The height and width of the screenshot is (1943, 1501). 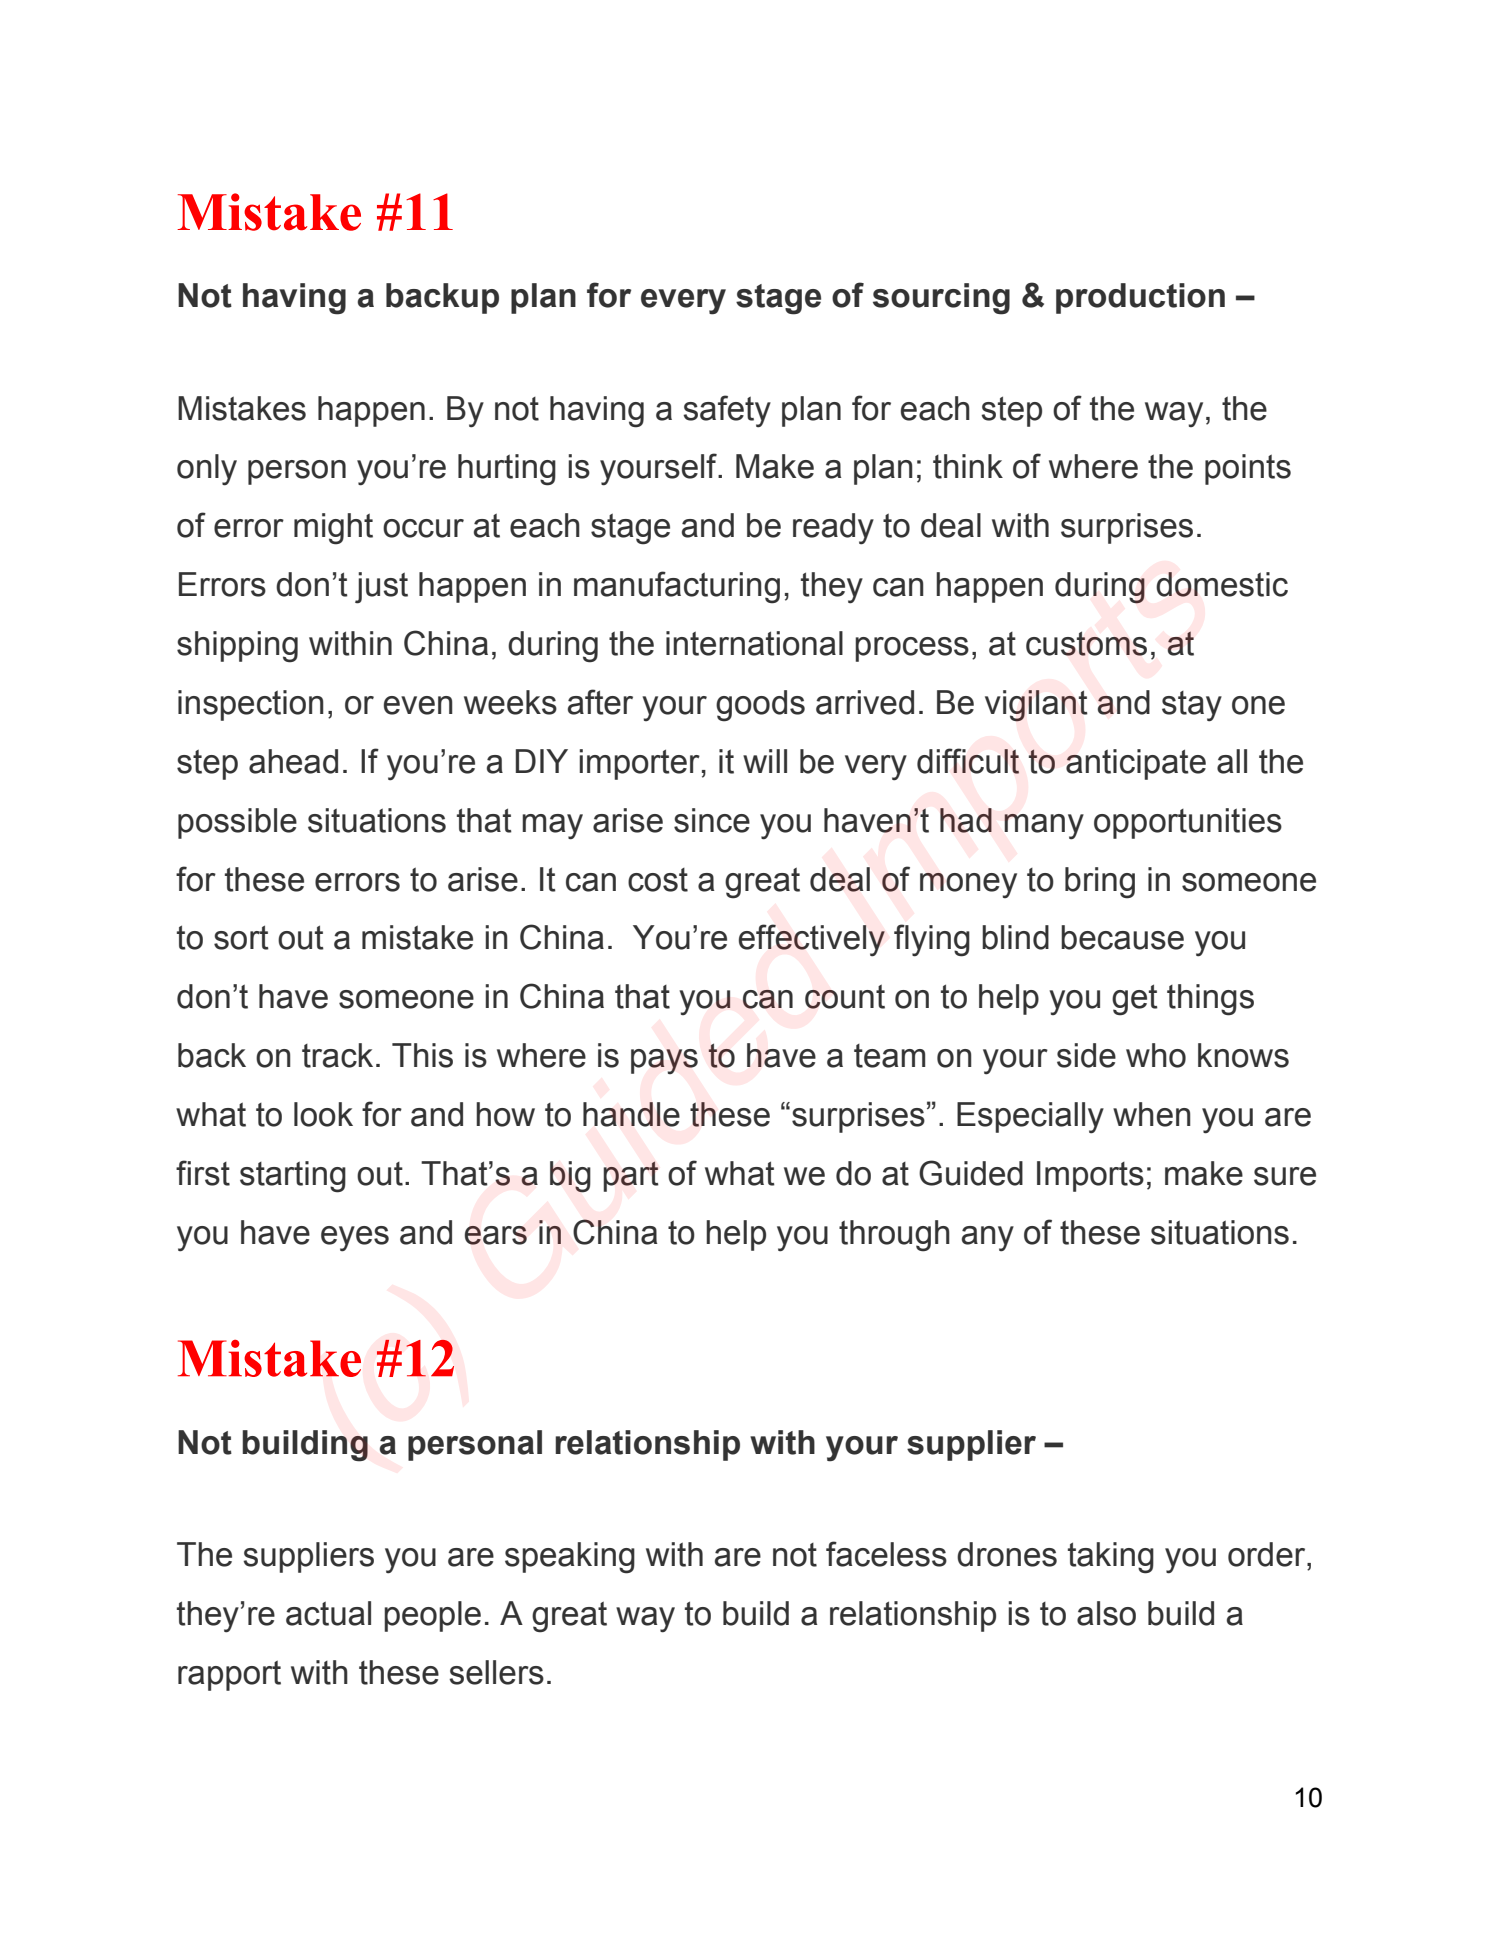 What do you see at coordinates (812, 940) in the screenshot?
I see `effectively` at bounding box center [812, 940].
